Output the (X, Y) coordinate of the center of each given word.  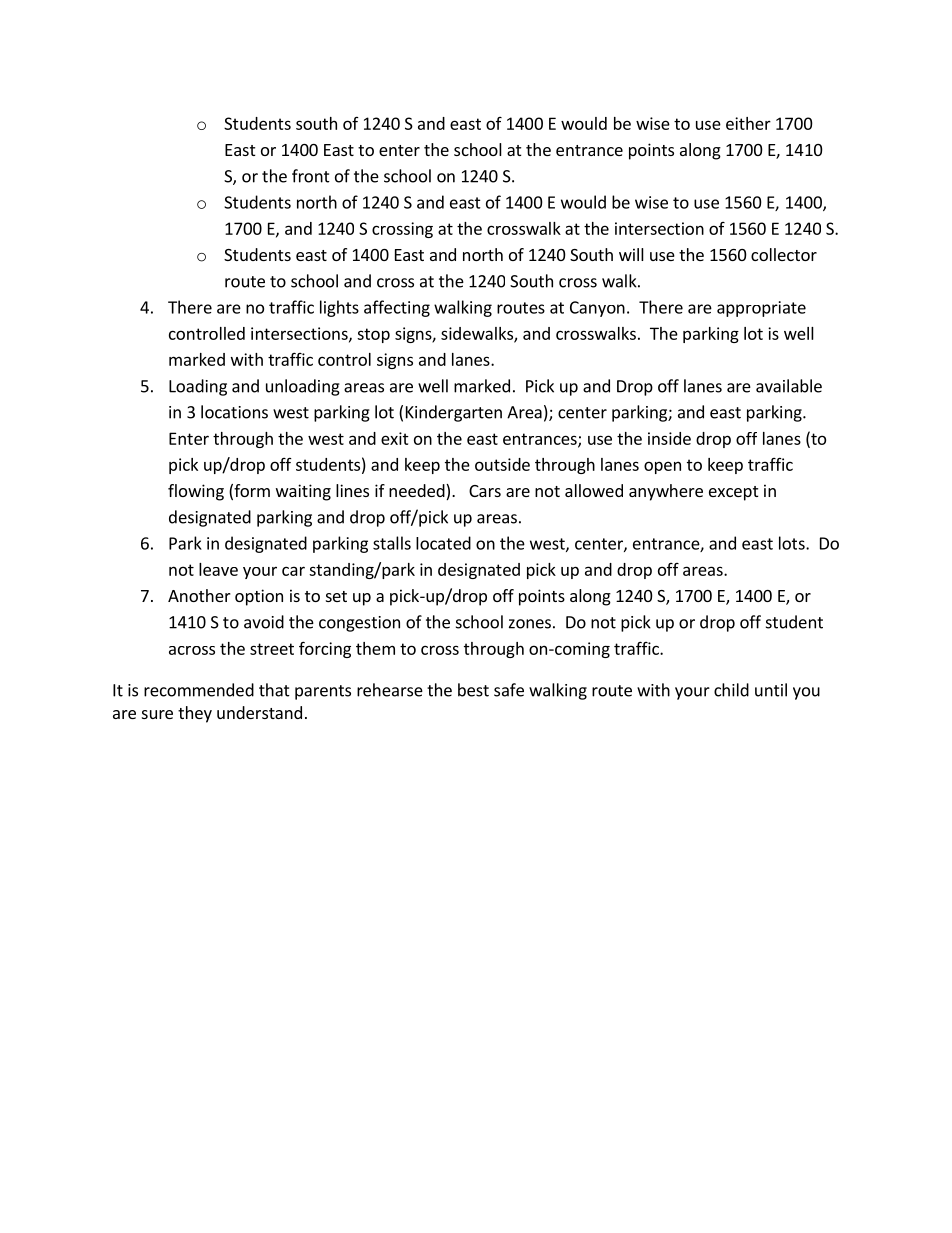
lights (339, 308)
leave (218, 569)
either (748, 123)
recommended (199, 690)
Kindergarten (454, 413)
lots (793, 543)
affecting (397, 308)
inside (669, 438)
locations (234, 412)
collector (784, 254)
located (443, 543)
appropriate (761, 309)
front (311, 176)
